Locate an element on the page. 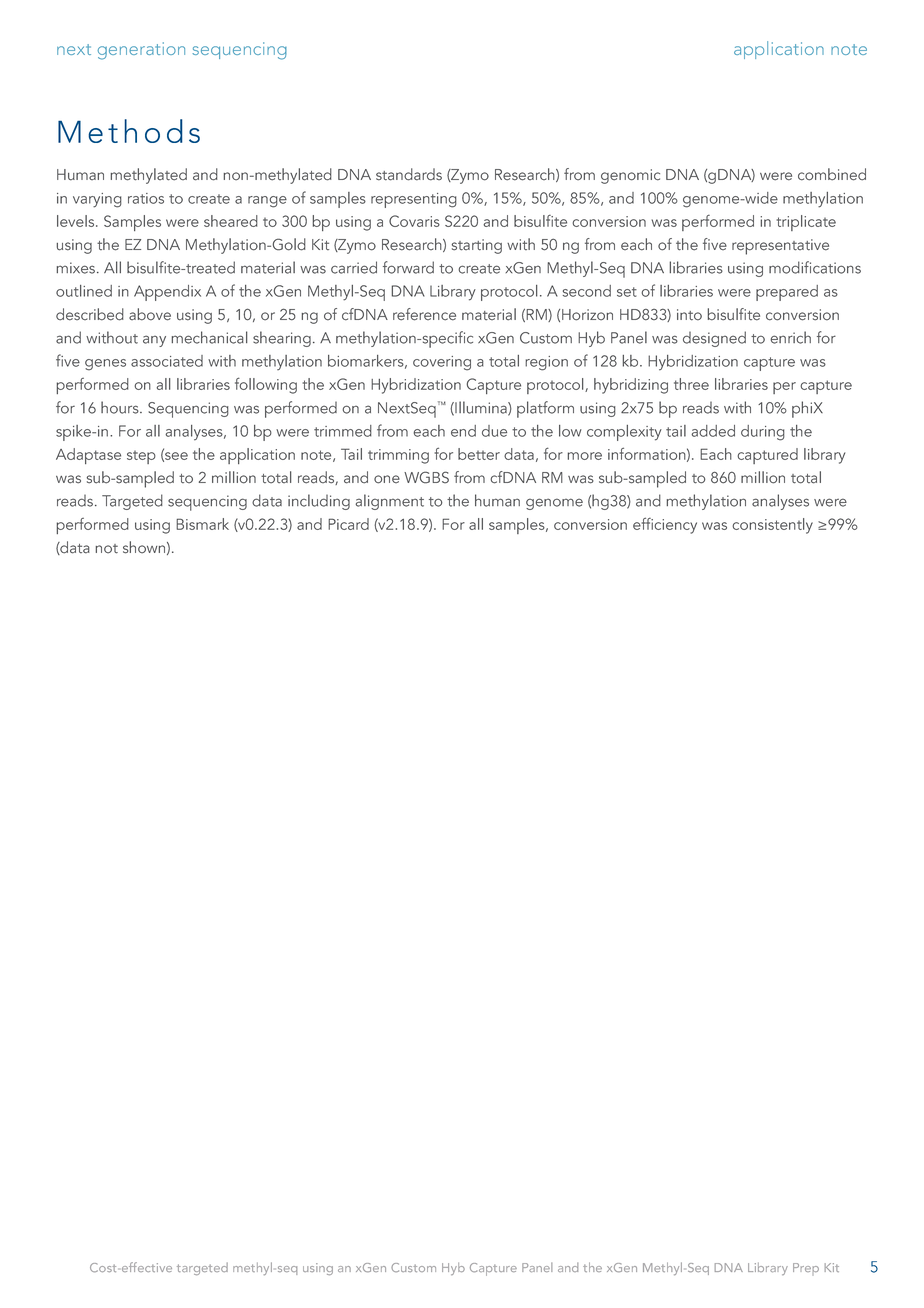  Appendix is located at coordinates (167, 293).
